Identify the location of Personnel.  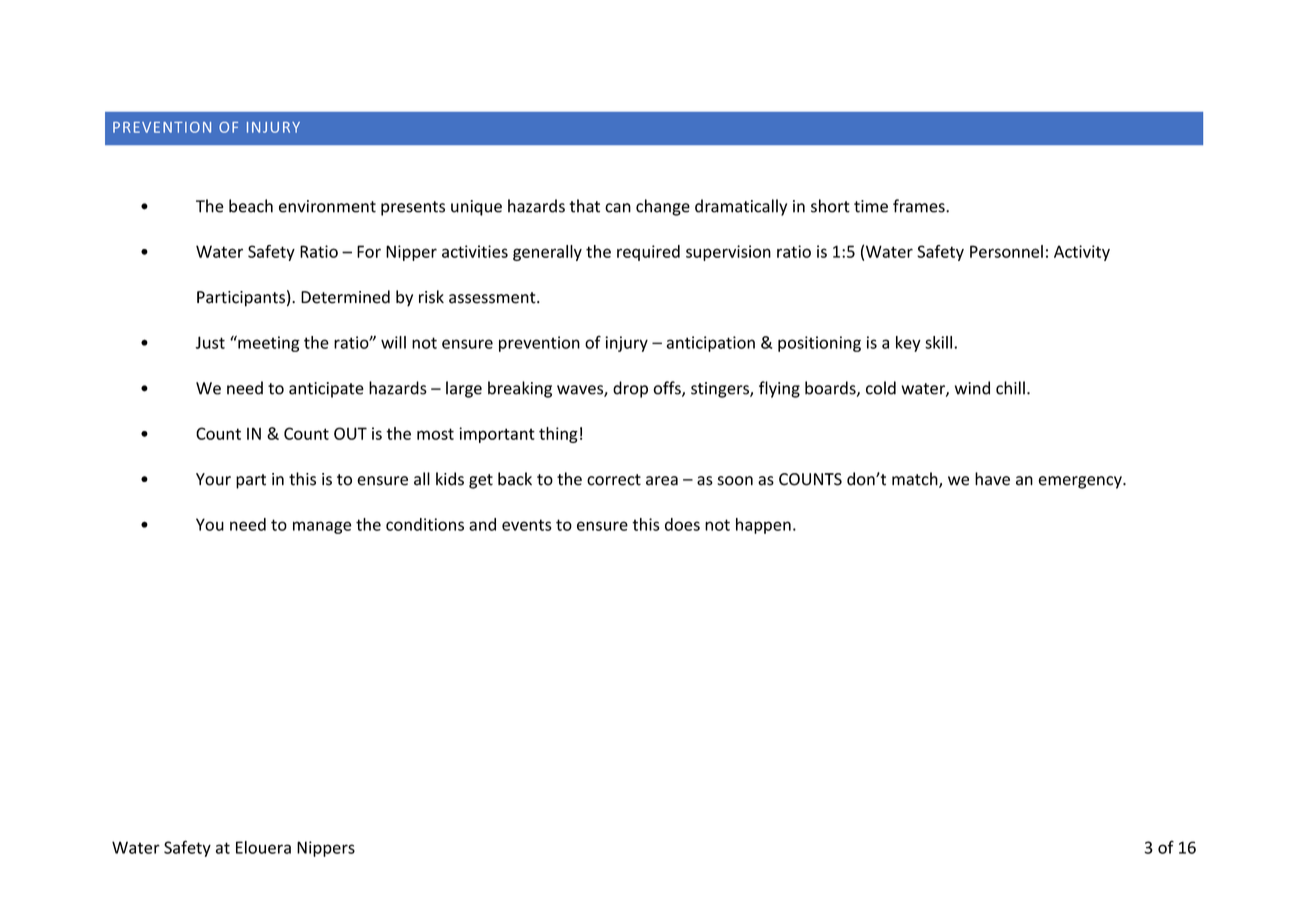
(1006, 251).
